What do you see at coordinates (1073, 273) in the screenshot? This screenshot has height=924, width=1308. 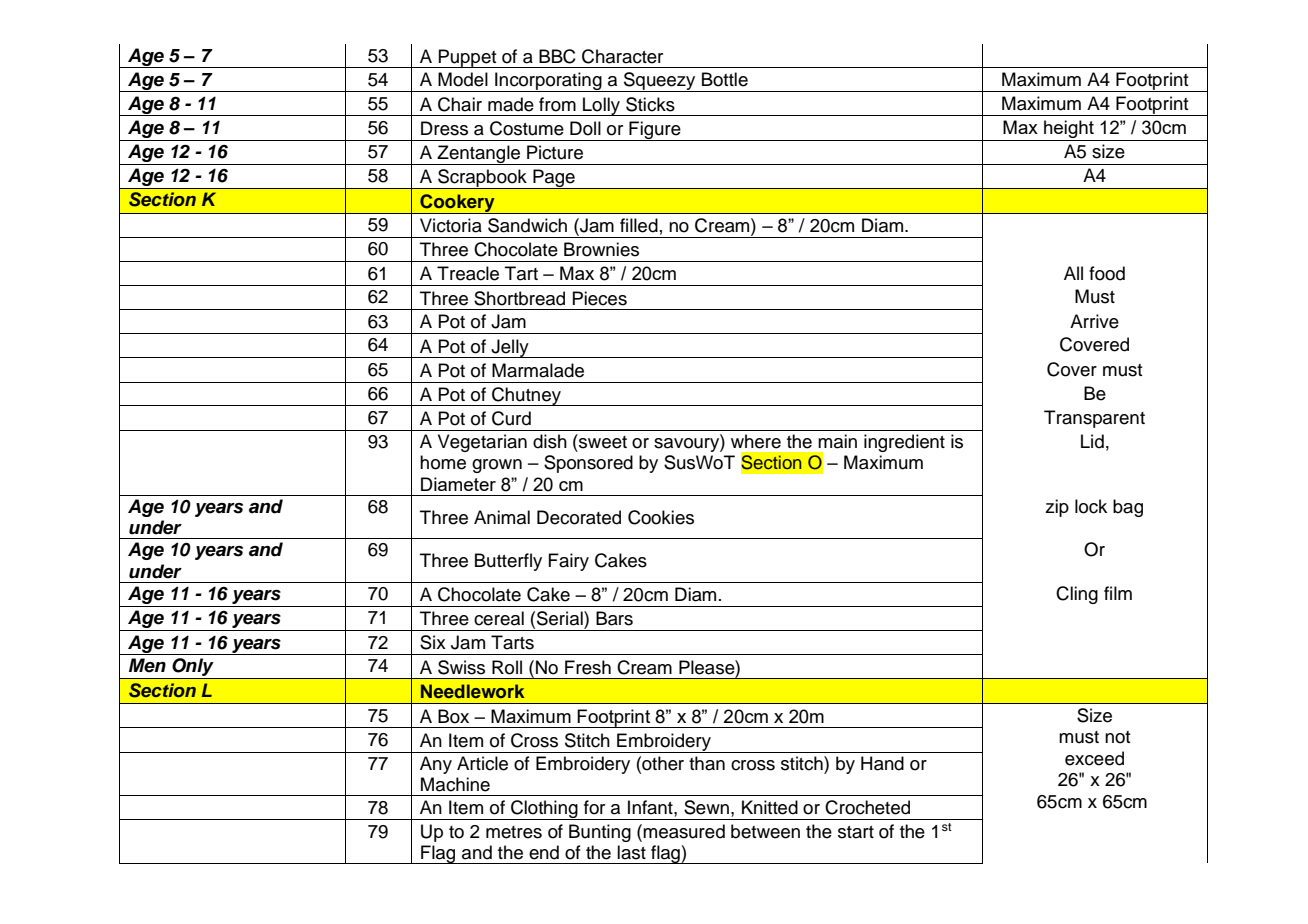 I see `All` at bounding box center [1073, 273].
